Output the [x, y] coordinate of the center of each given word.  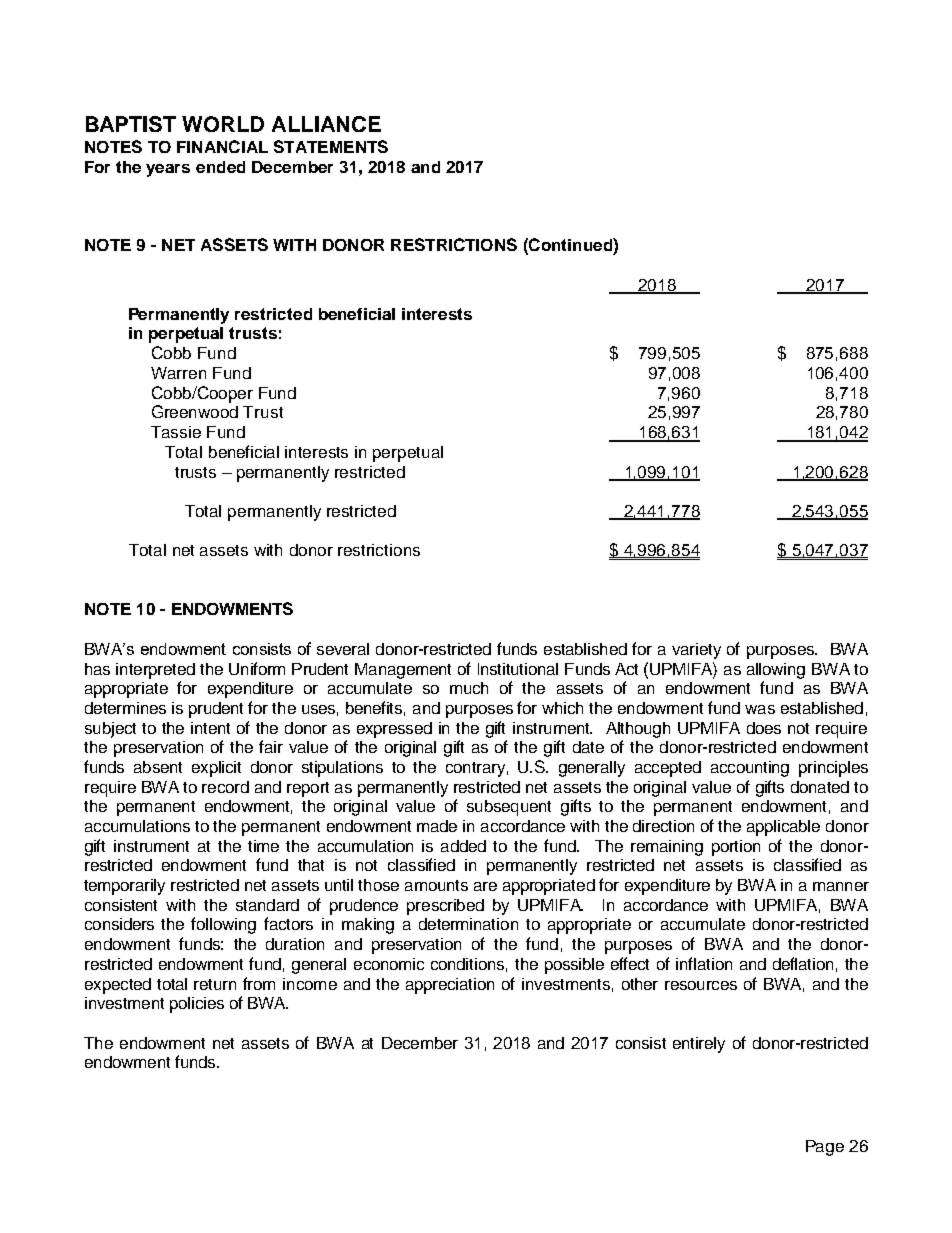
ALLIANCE [326, 124]
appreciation [450, 986]
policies [197, 1005]
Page [825, 1148]
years [168, 170]
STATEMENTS [331, 146]
